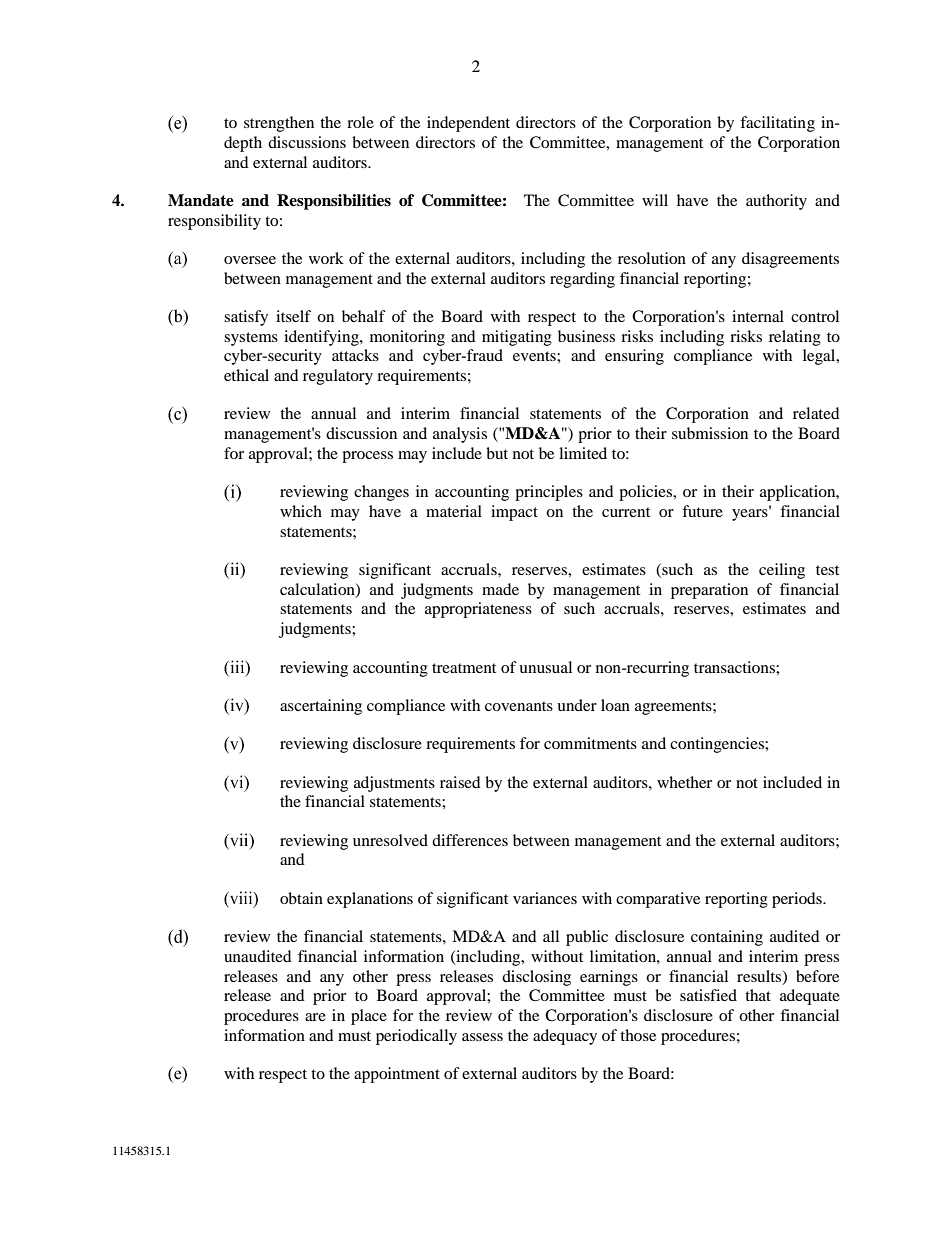 This screenshot has width=952, height=1233. I want to click on independent, so click(468, 124).
